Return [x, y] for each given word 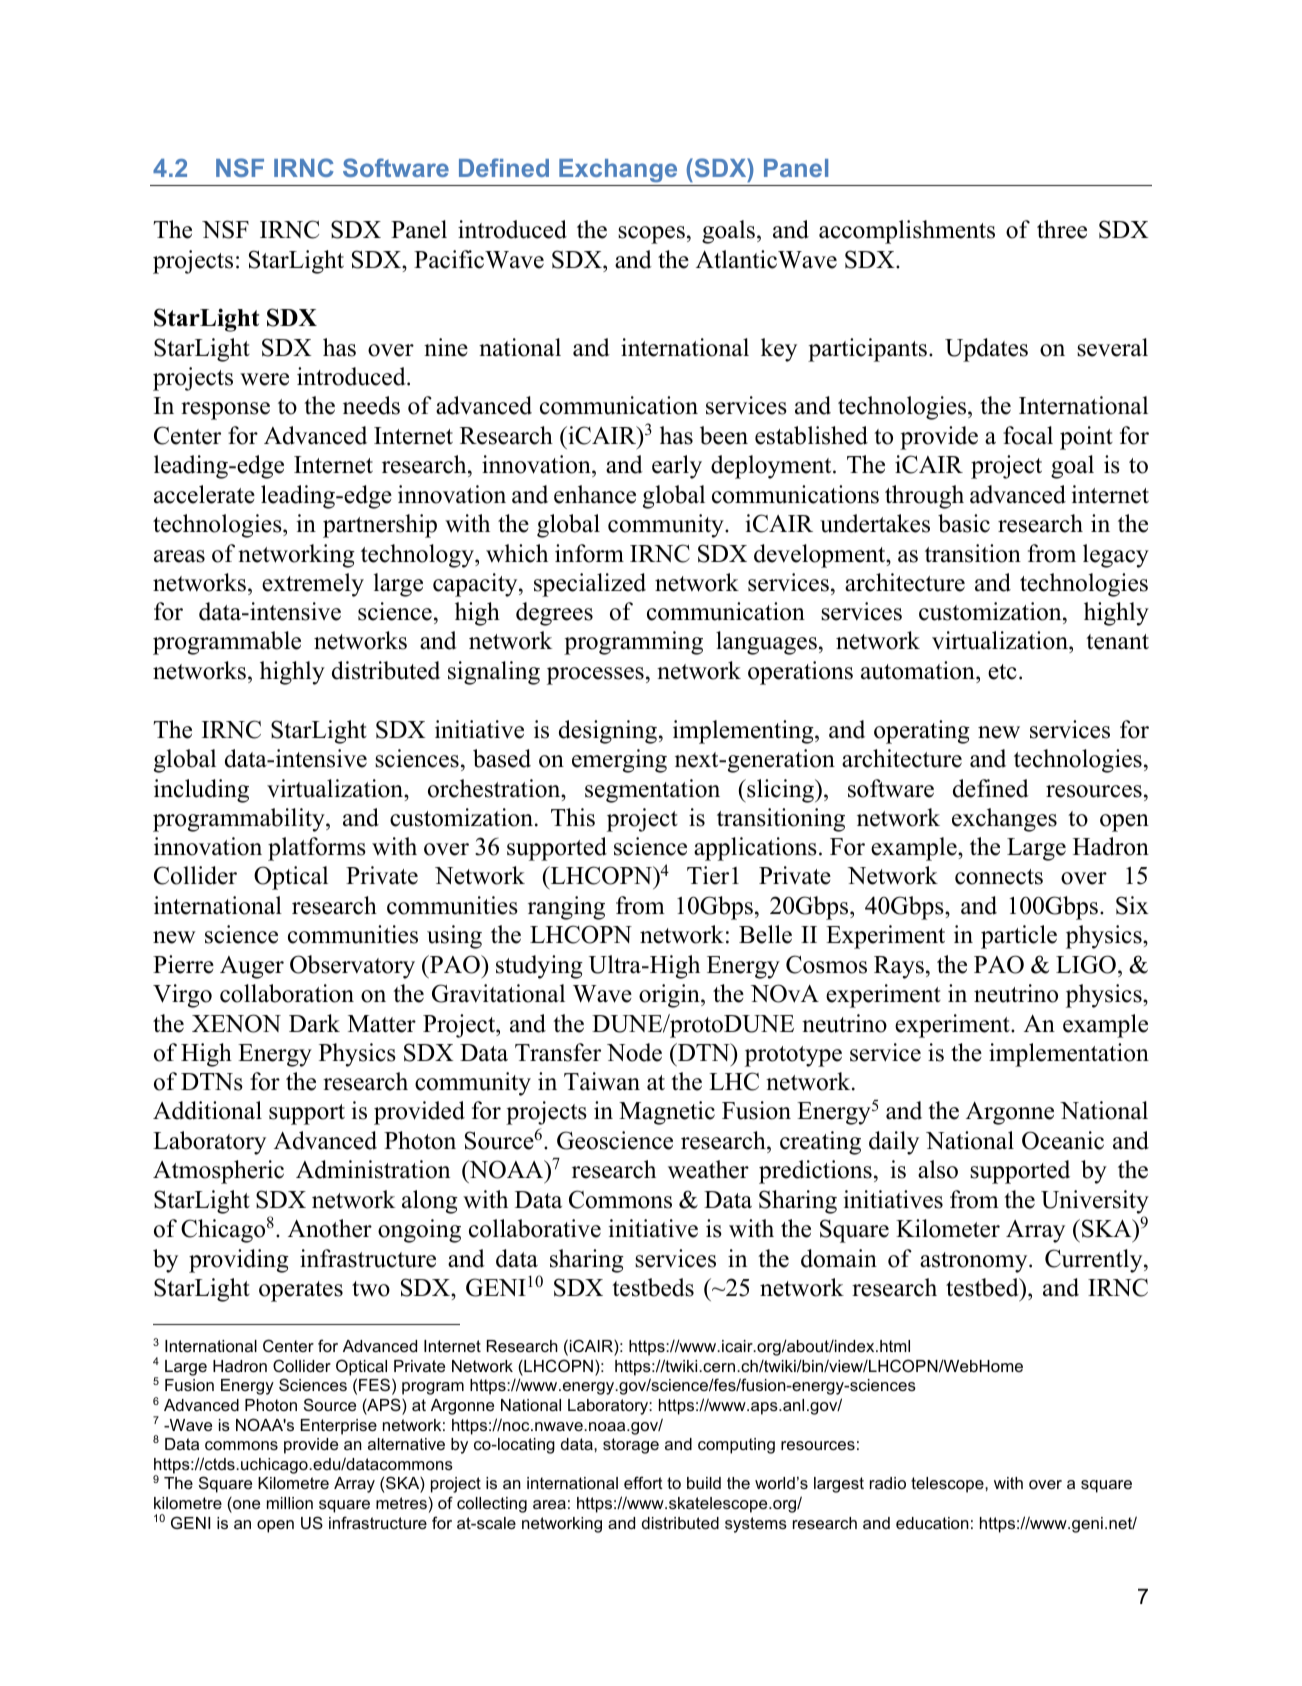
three [1062, 229]
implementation [1069, 1055]
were [264, 379]
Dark [314, 1023]
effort [643, 1482]
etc [1002, 672]
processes [595, 676]
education [932, 1523]
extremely [313, 585]
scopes [651, 235]
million [290, 1503]
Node [634, 1052]
